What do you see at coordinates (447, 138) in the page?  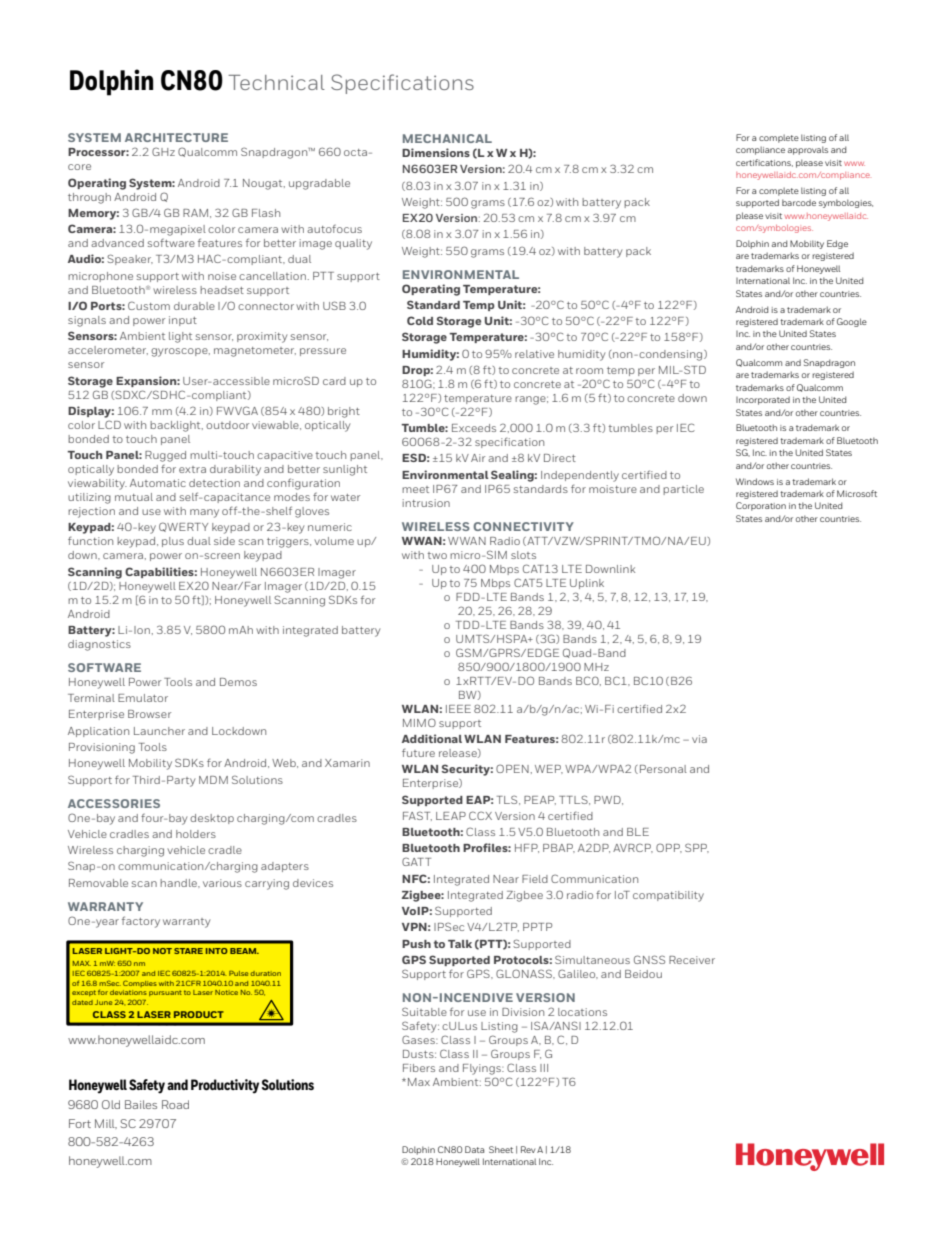 I see `MECHANICAL` at bounding box center [447, 138].
